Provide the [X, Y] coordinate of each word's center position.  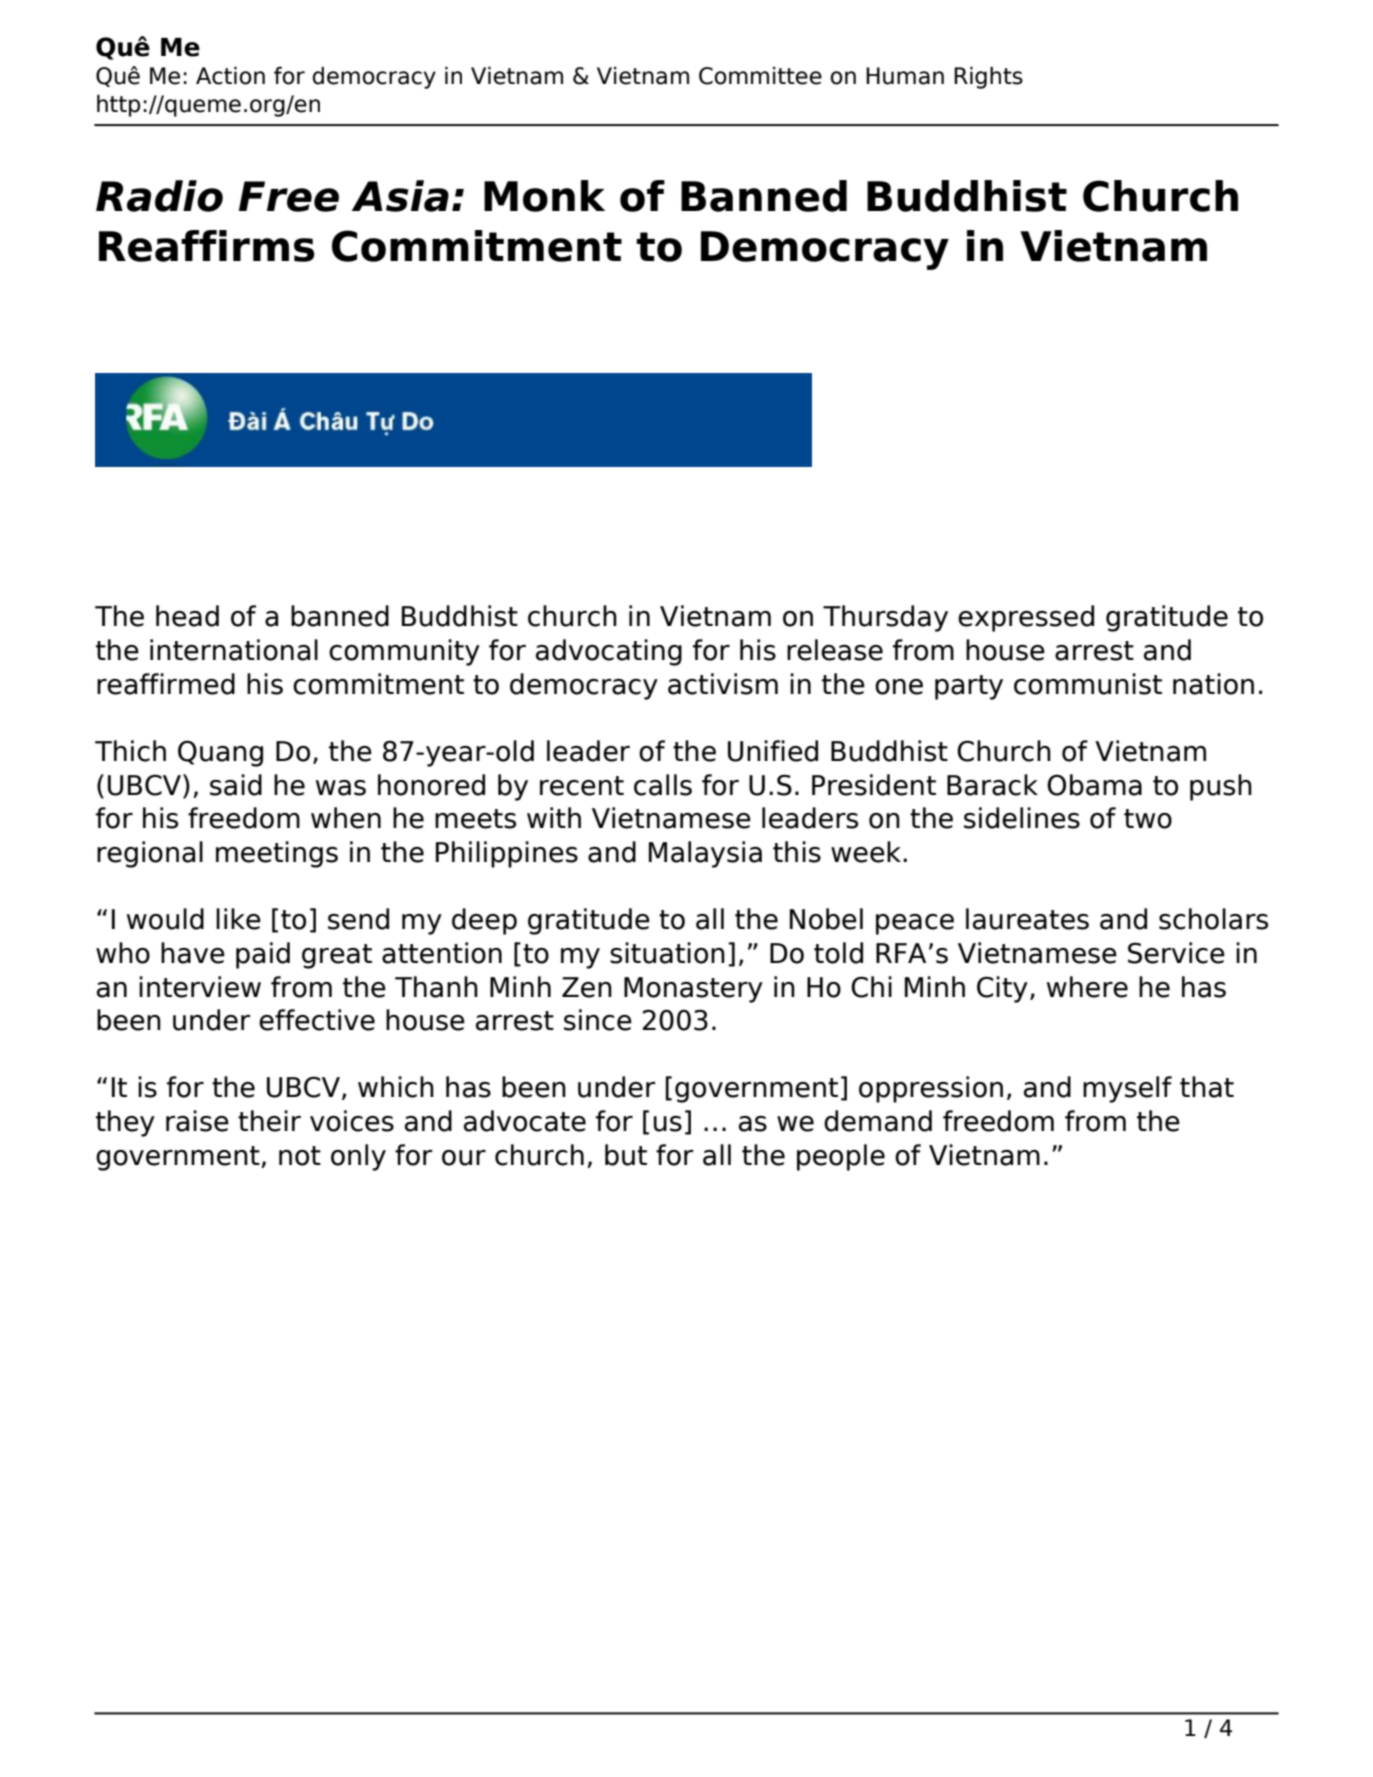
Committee [760, 76]
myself [1127, 1089]
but [626, 1155]
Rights [988, 77]
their [269, 1121]
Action [230, 75]
